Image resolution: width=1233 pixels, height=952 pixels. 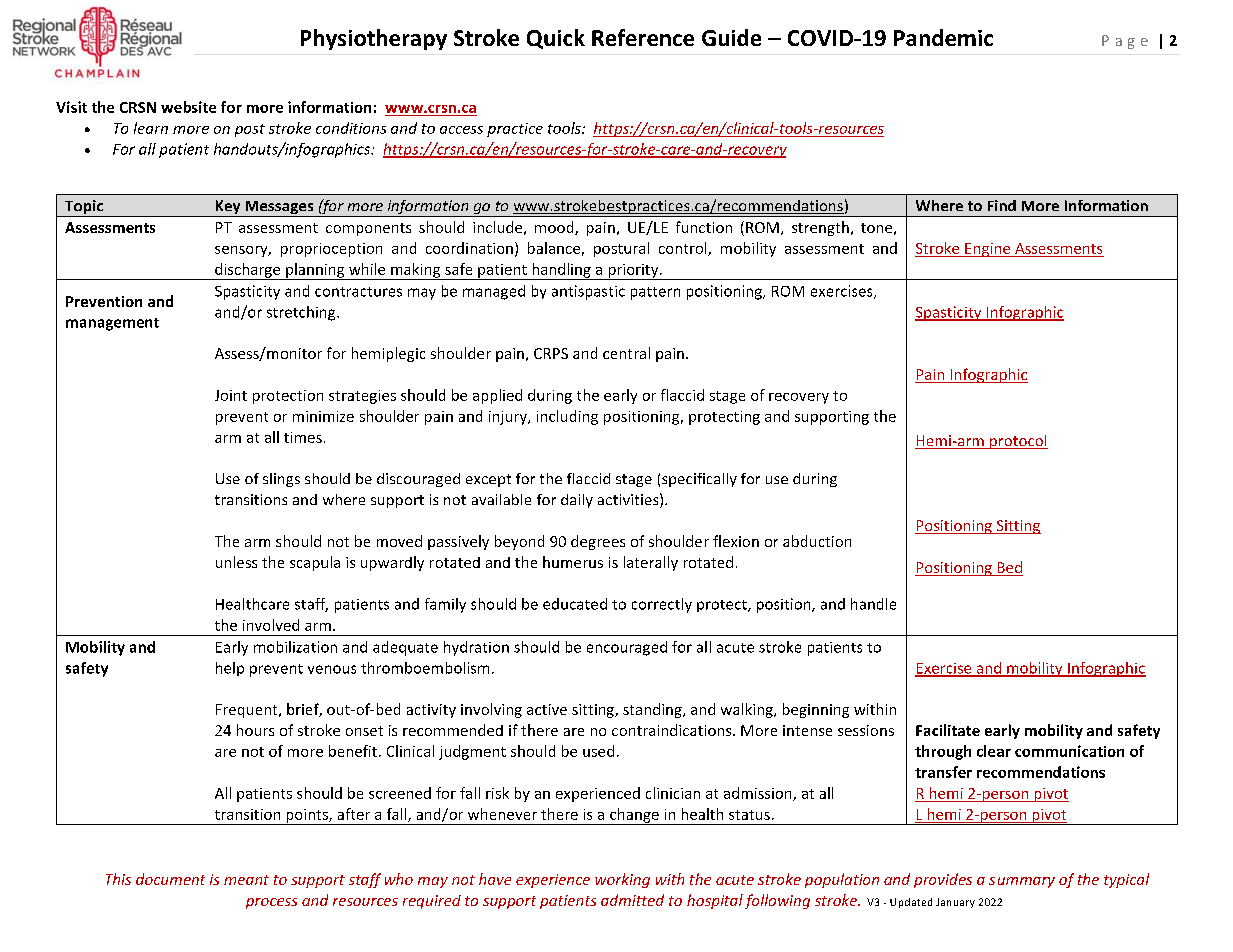 I want to click on slings, so click(x=281, y=480).
